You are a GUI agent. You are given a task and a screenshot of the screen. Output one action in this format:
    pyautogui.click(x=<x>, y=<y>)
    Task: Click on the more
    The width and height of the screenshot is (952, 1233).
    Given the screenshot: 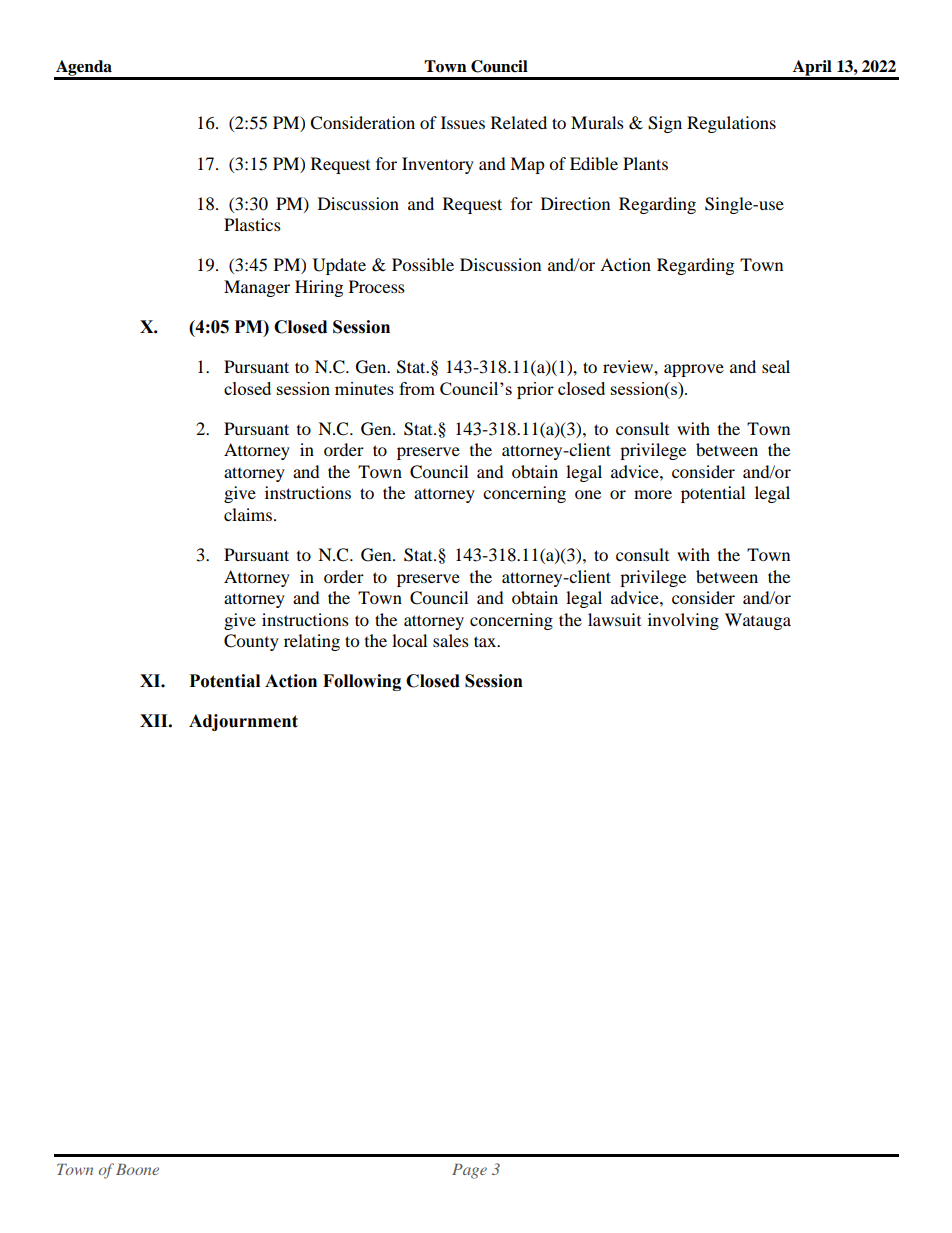 What is the action you would take?
    pyautogui.click(x=653, y=494)
